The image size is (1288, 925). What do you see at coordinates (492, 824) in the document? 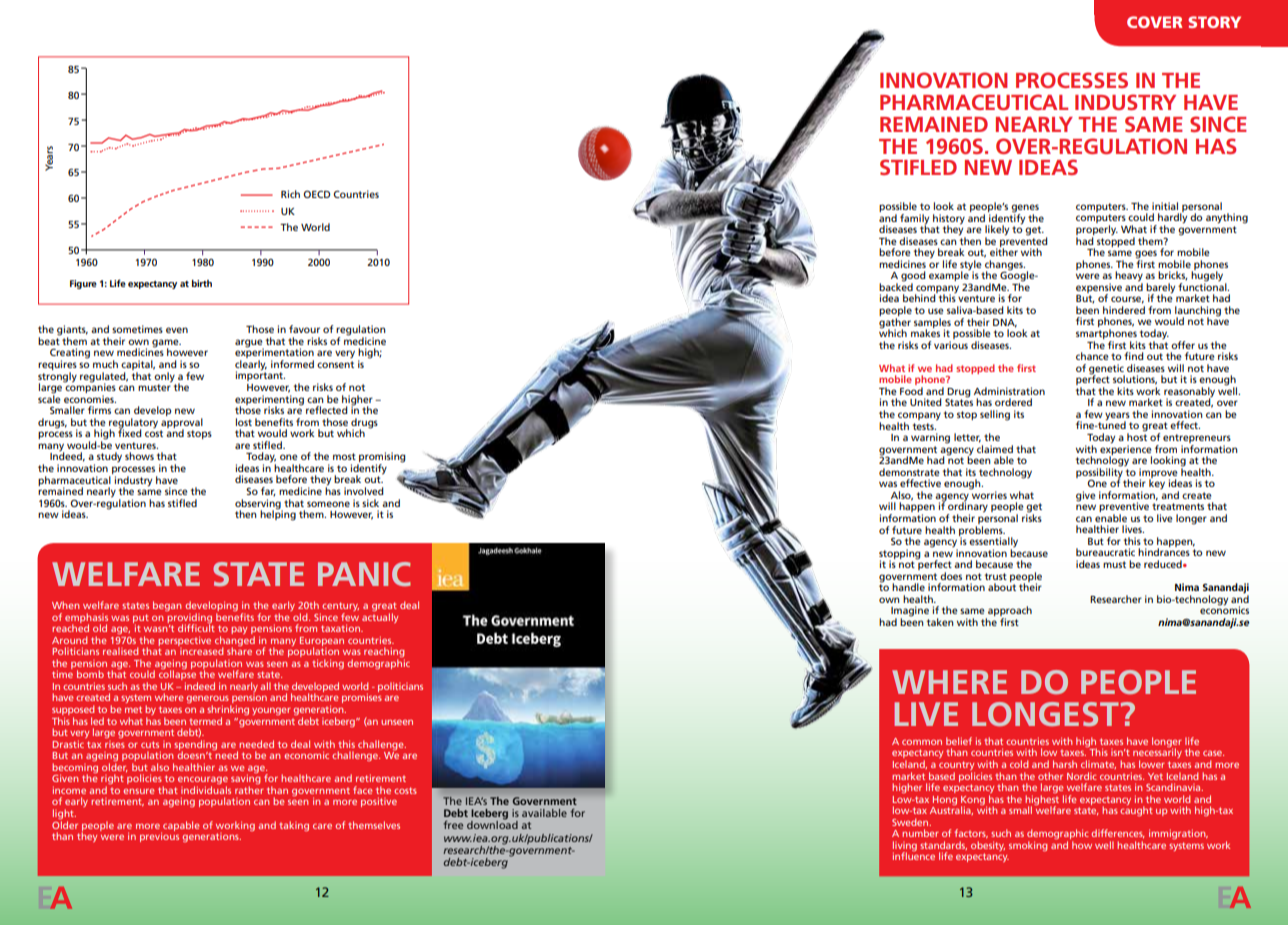
I see `download` at bounding box center [492, 824].
